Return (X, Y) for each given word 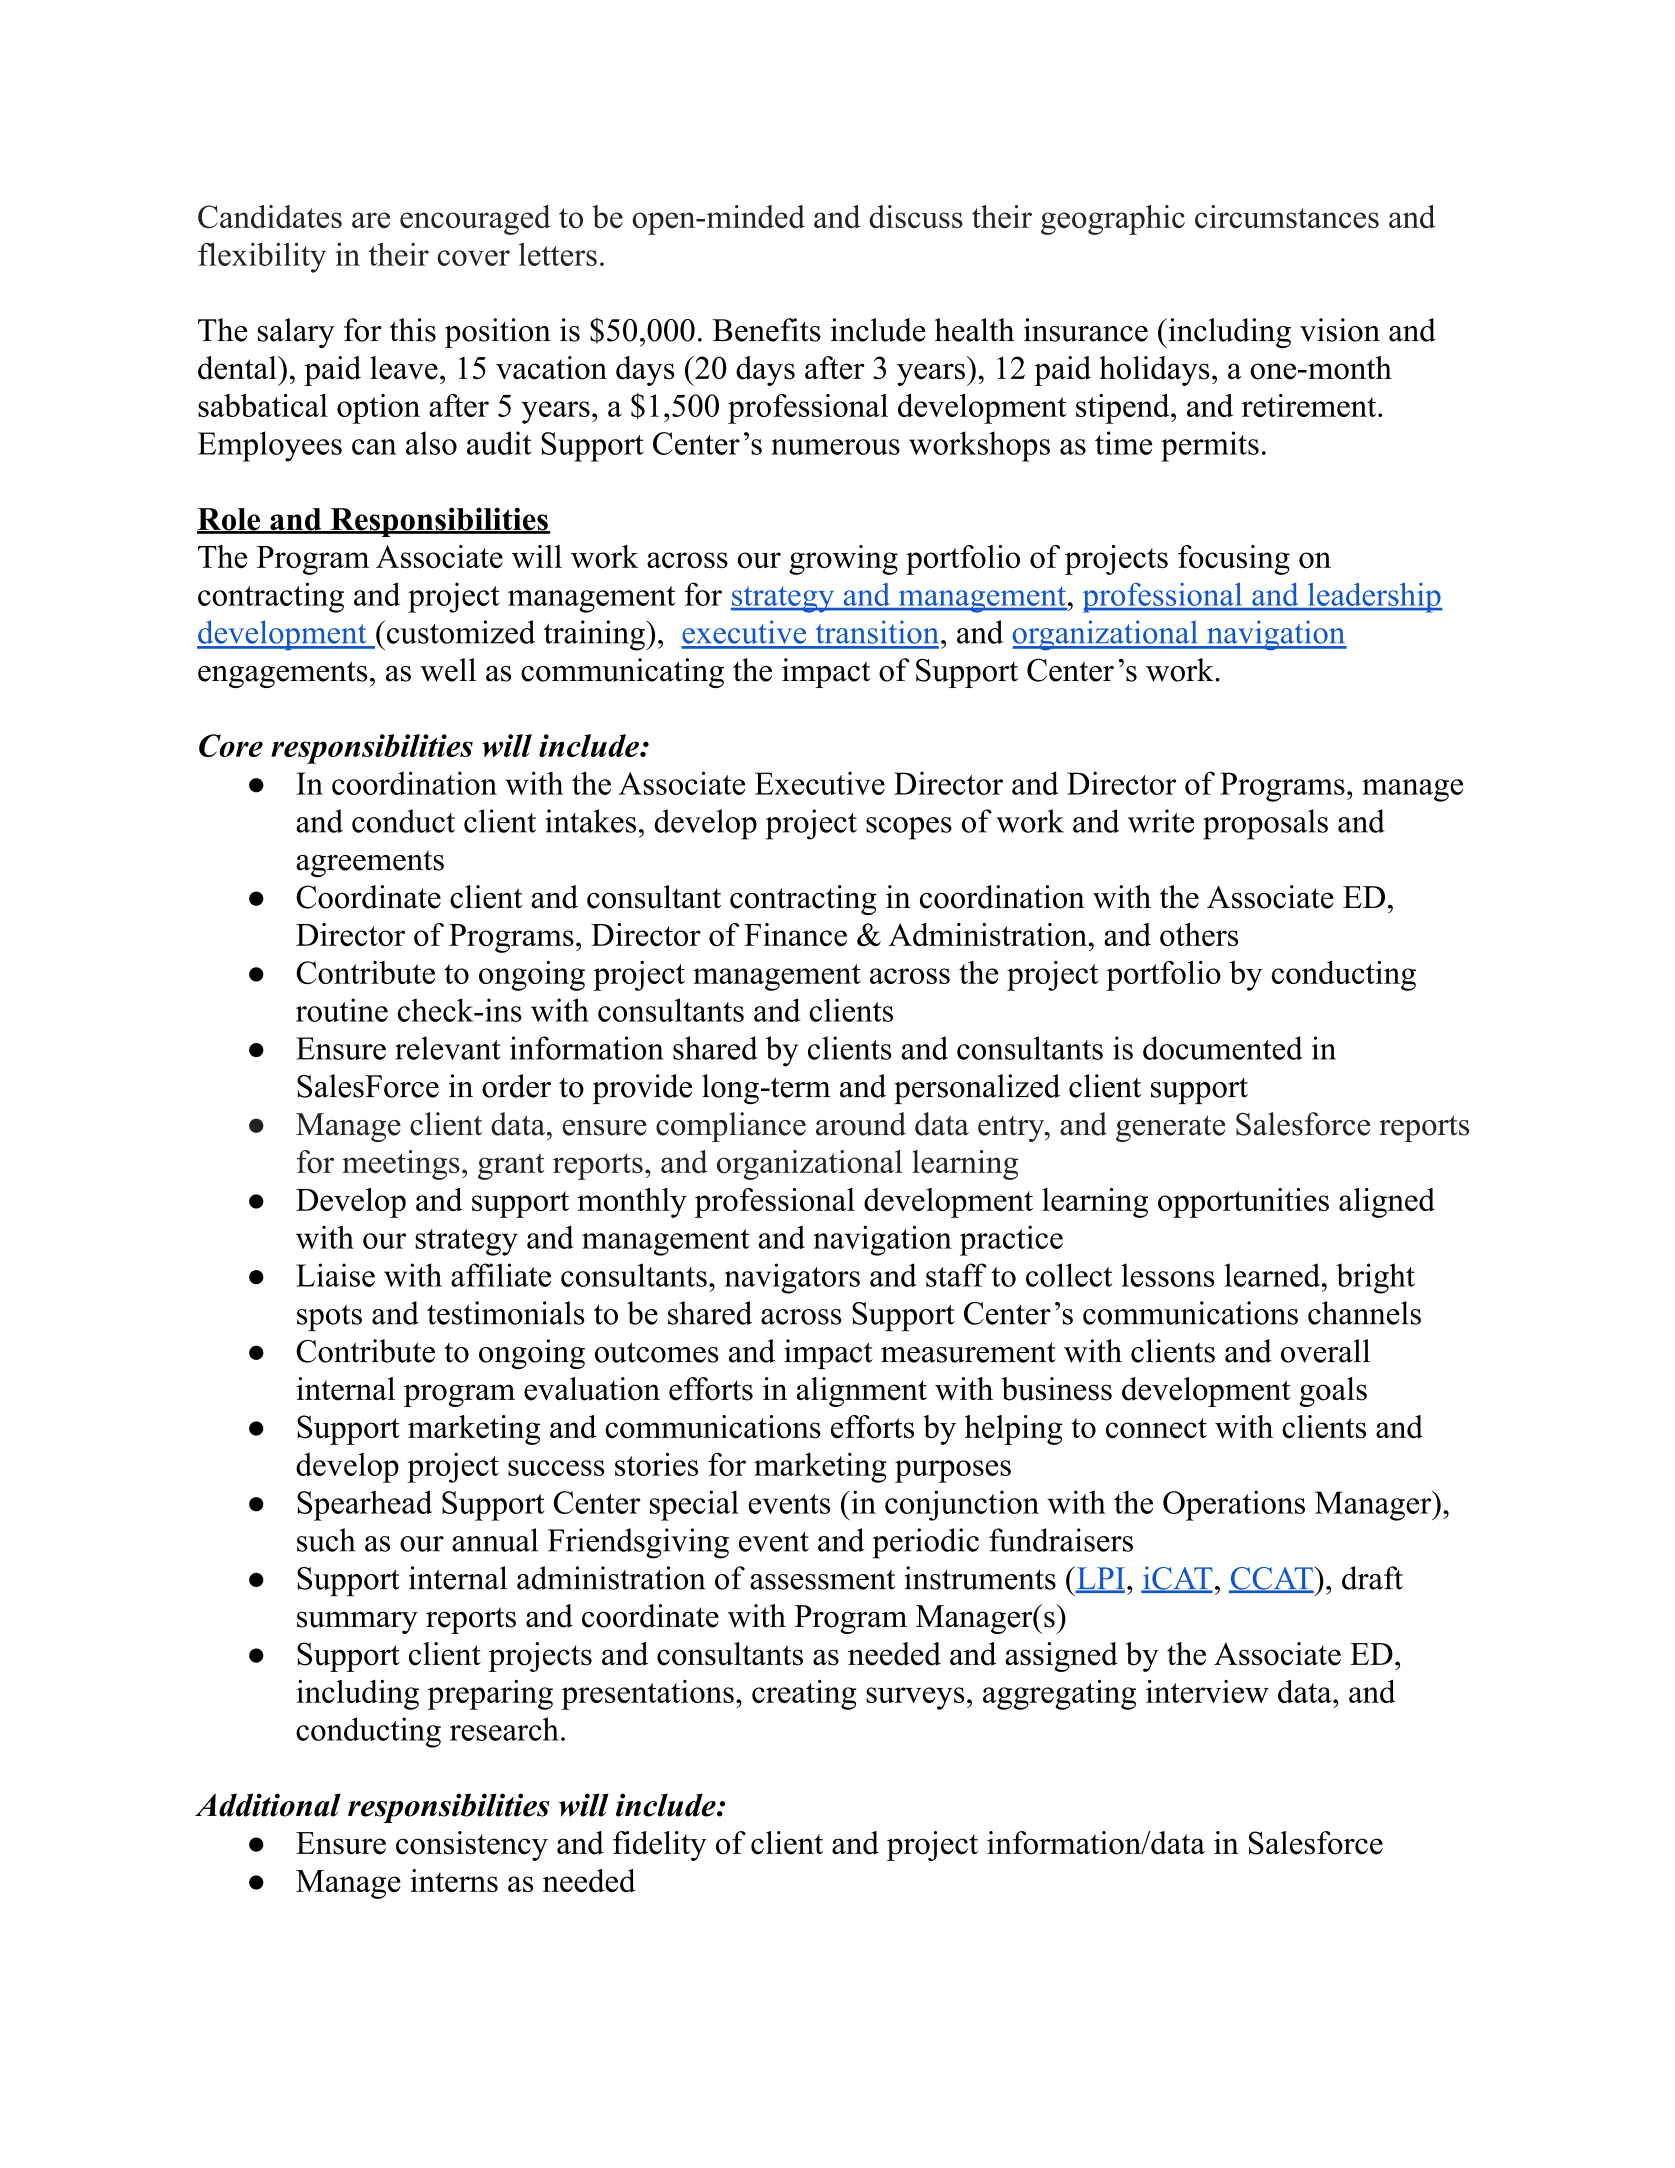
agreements (370, 864)
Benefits (767, 330)
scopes (909, 828)
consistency (472, 1846)
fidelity (660, 1846)
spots (329, 1318)
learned (1273, 1275)
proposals (1265, 824)
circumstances (1287, 216)
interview (1207, 1691)
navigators (792, 1278)
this (413, 330)
